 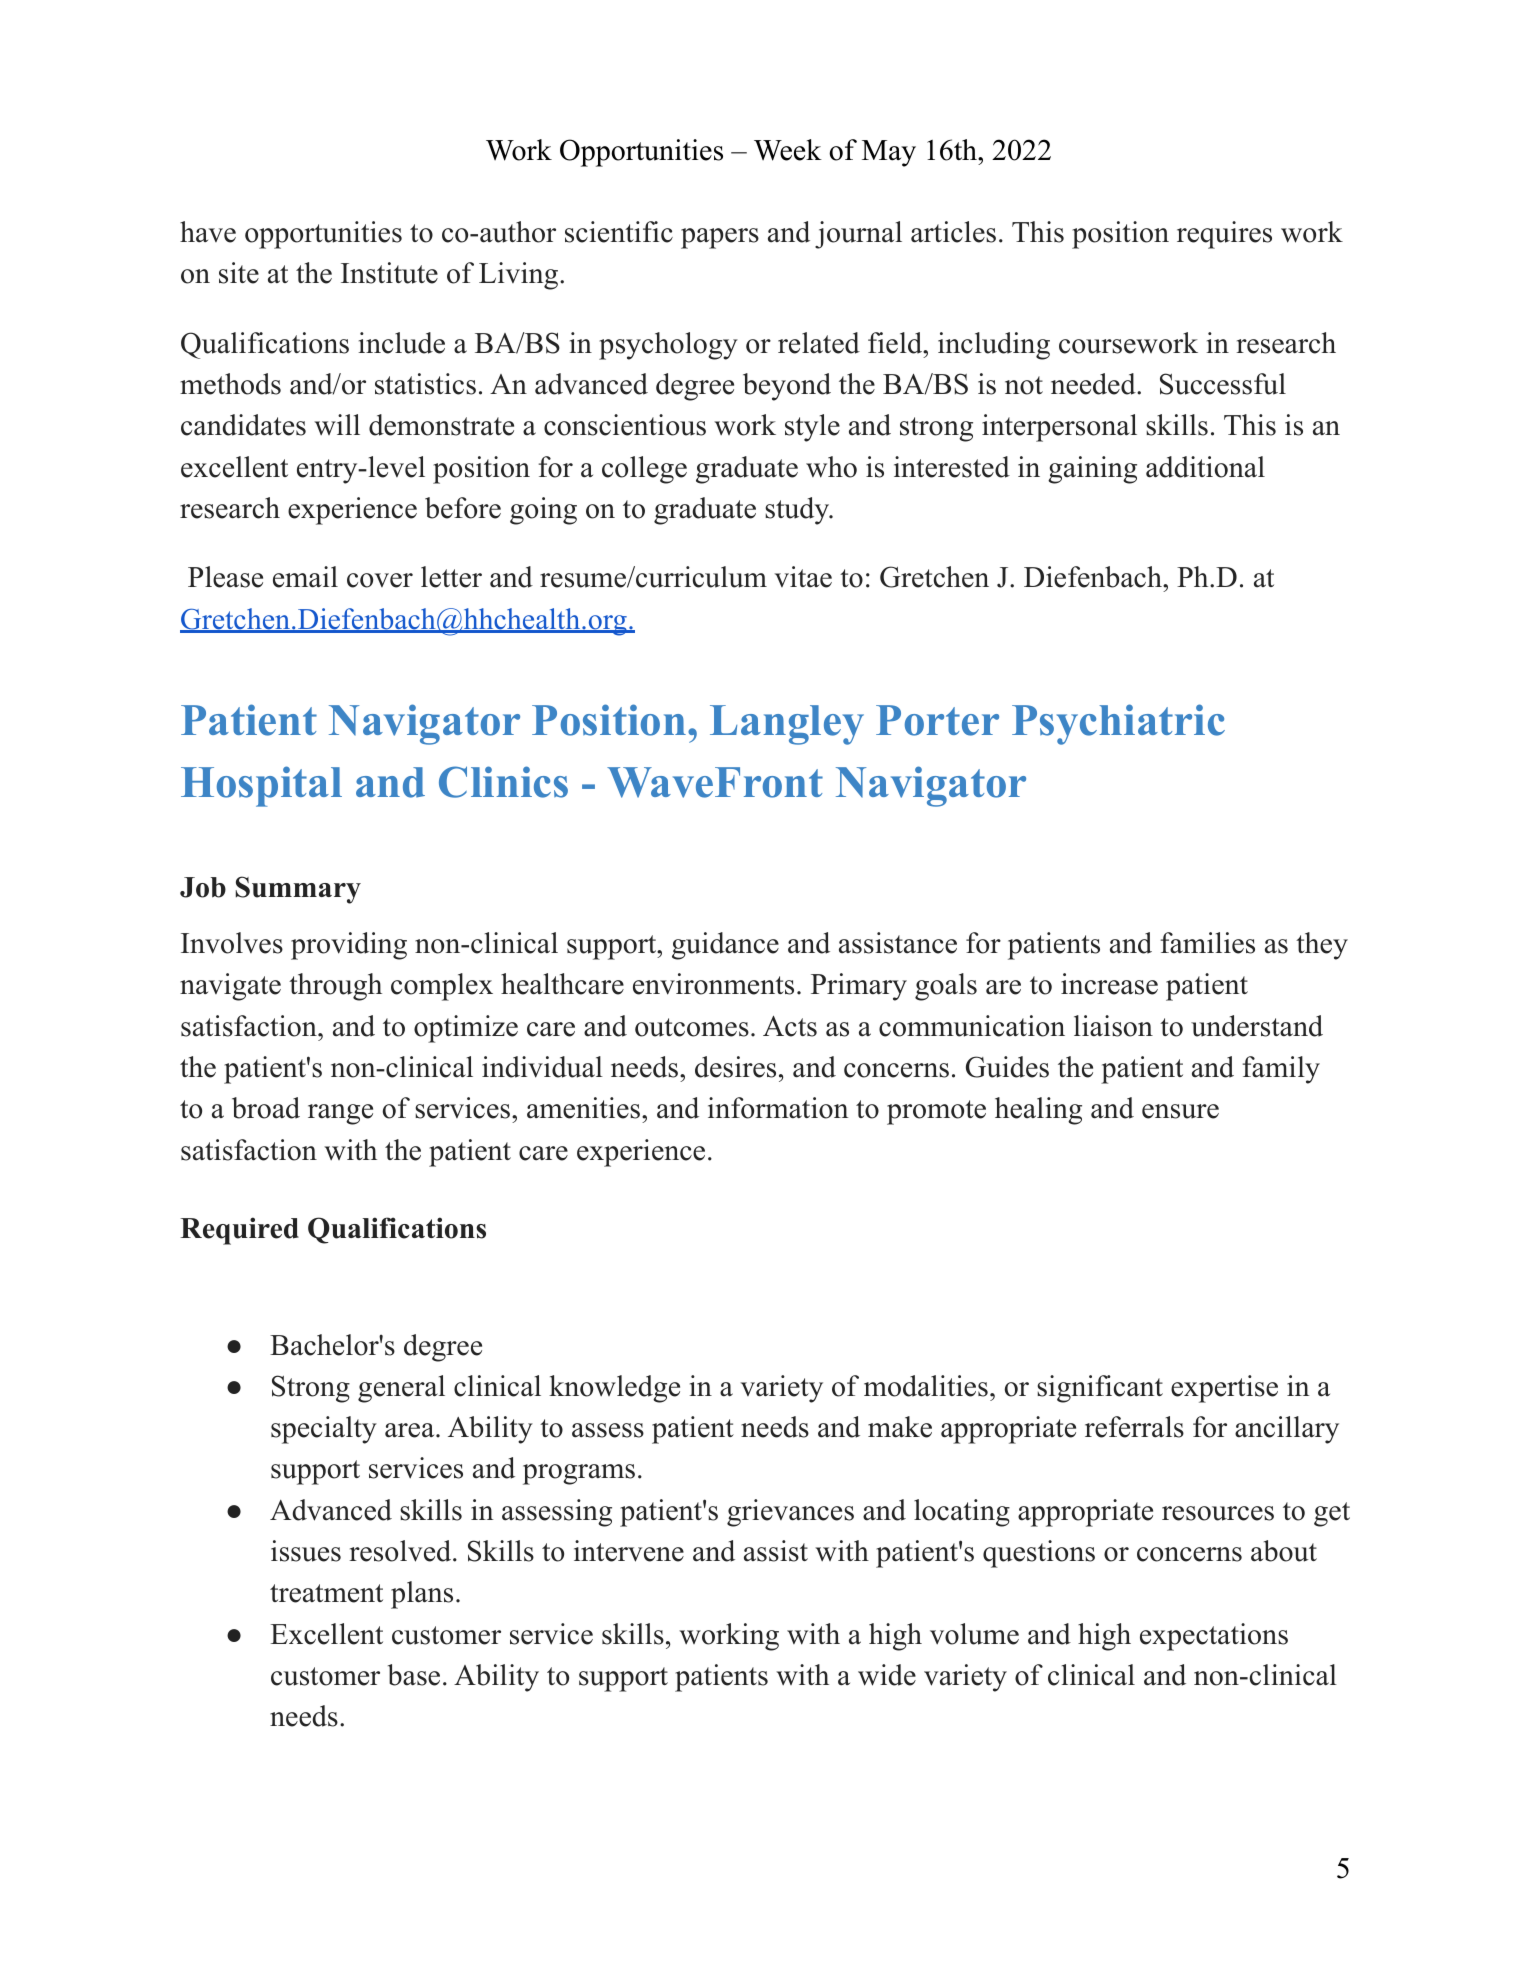 I want to click on ensure, so click(x=1180, y=1111).
